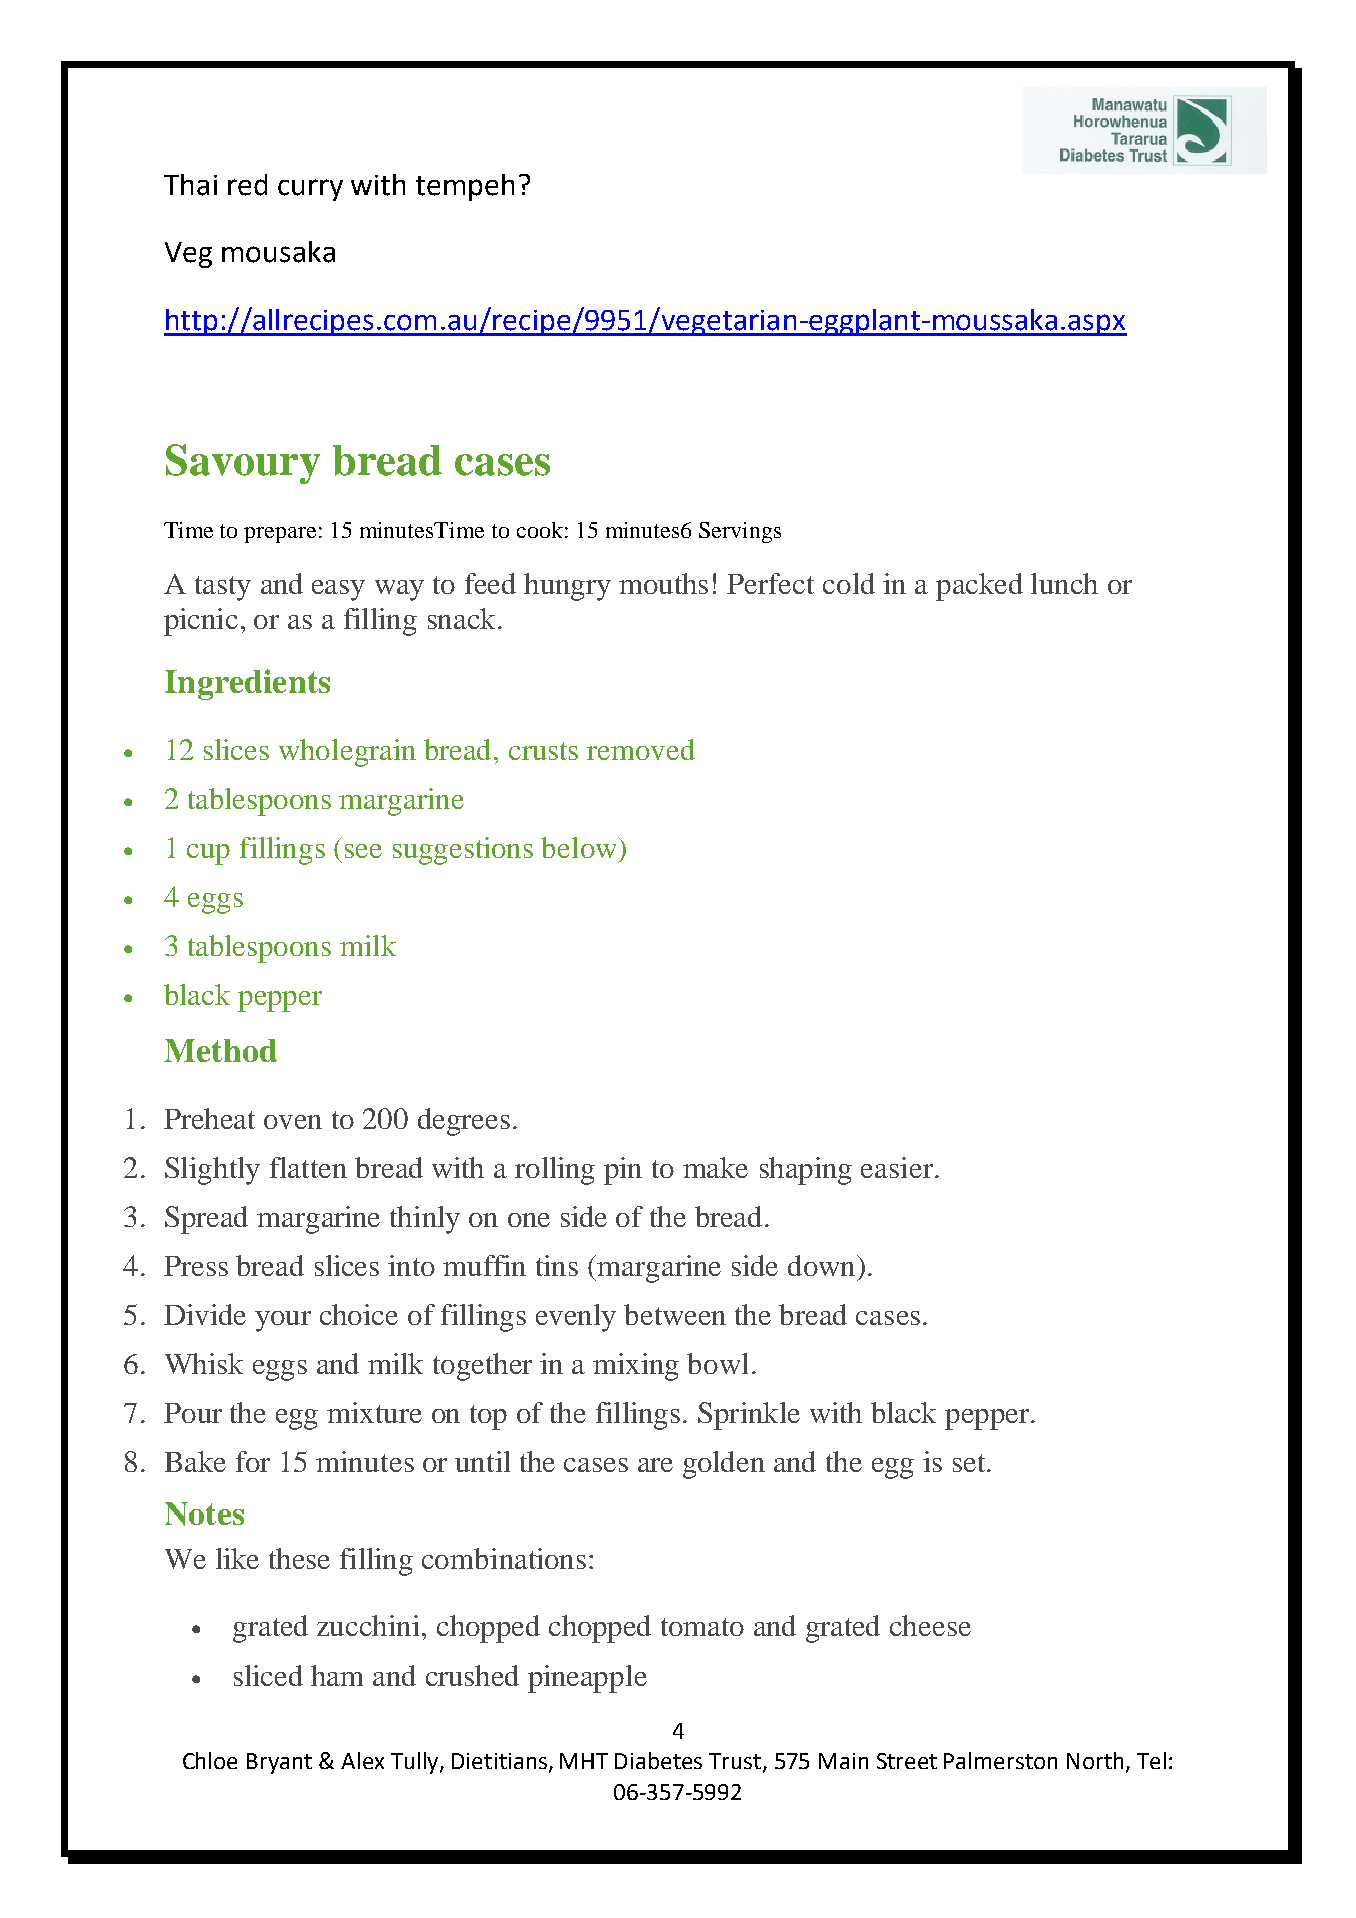 The height and width of the screenshot is (1918, 1356). What do you see at coordinates (675, 1314) in the screenshot?
I see `between` at bounding box center [675, 1314].
